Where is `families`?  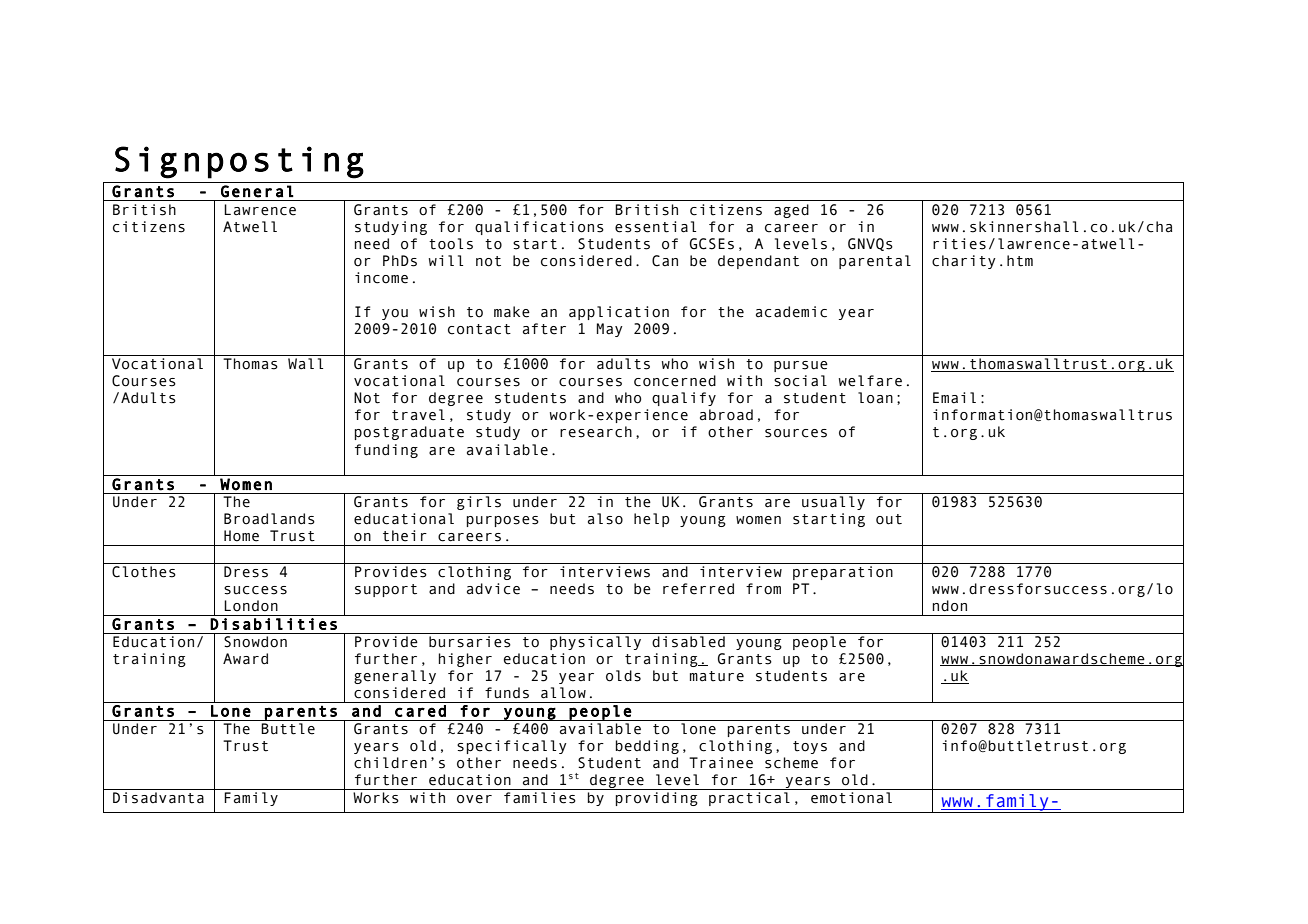 families is located at coordinates (540, 798).
